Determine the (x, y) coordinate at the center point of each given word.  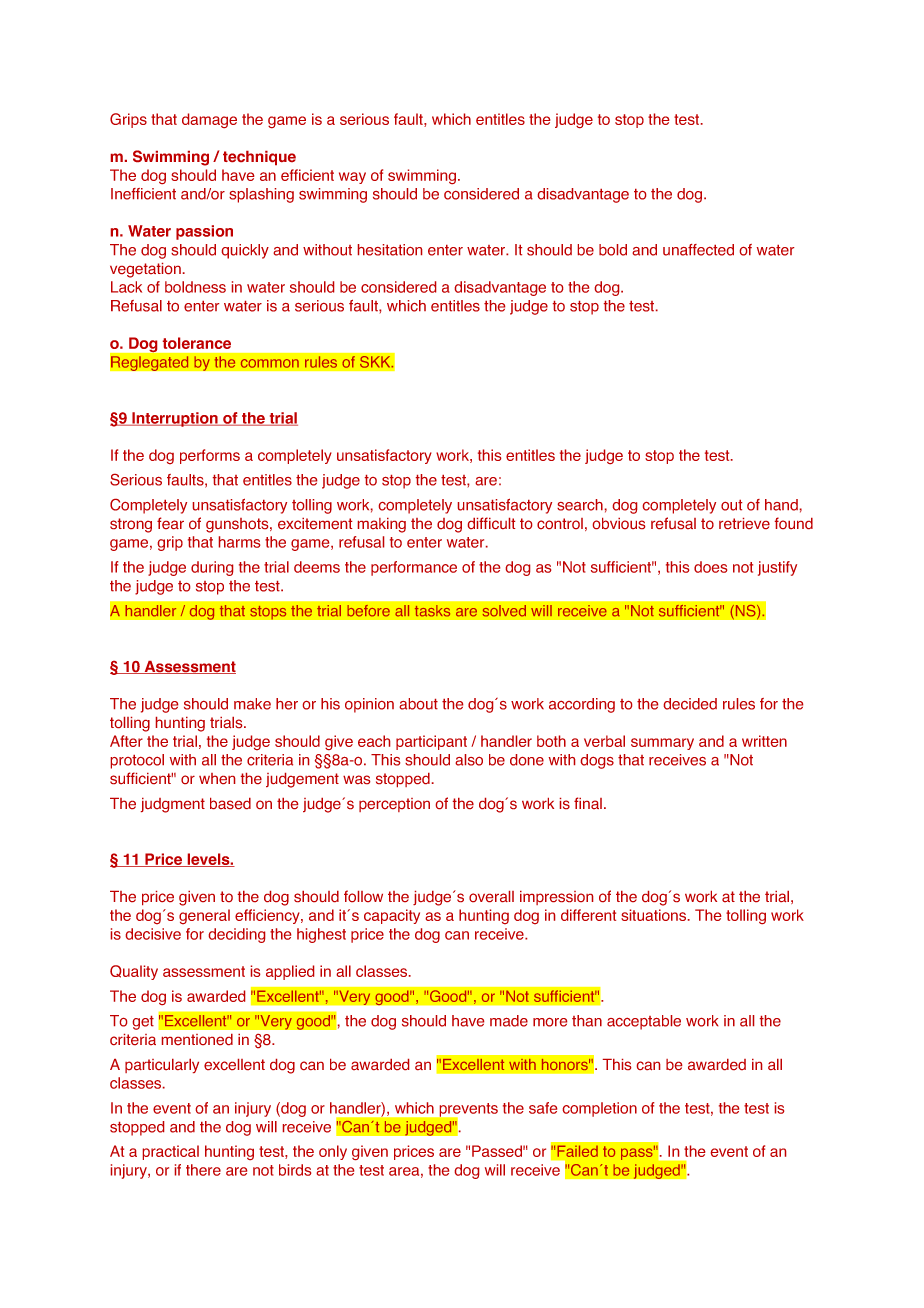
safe (543, 1108)
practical (171, 1152)
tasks (432, 611)
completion (600, 1109)
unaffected (698, 250)
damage (209, 120)
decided (690, 704)
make (252, 704)
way (352, 178)
